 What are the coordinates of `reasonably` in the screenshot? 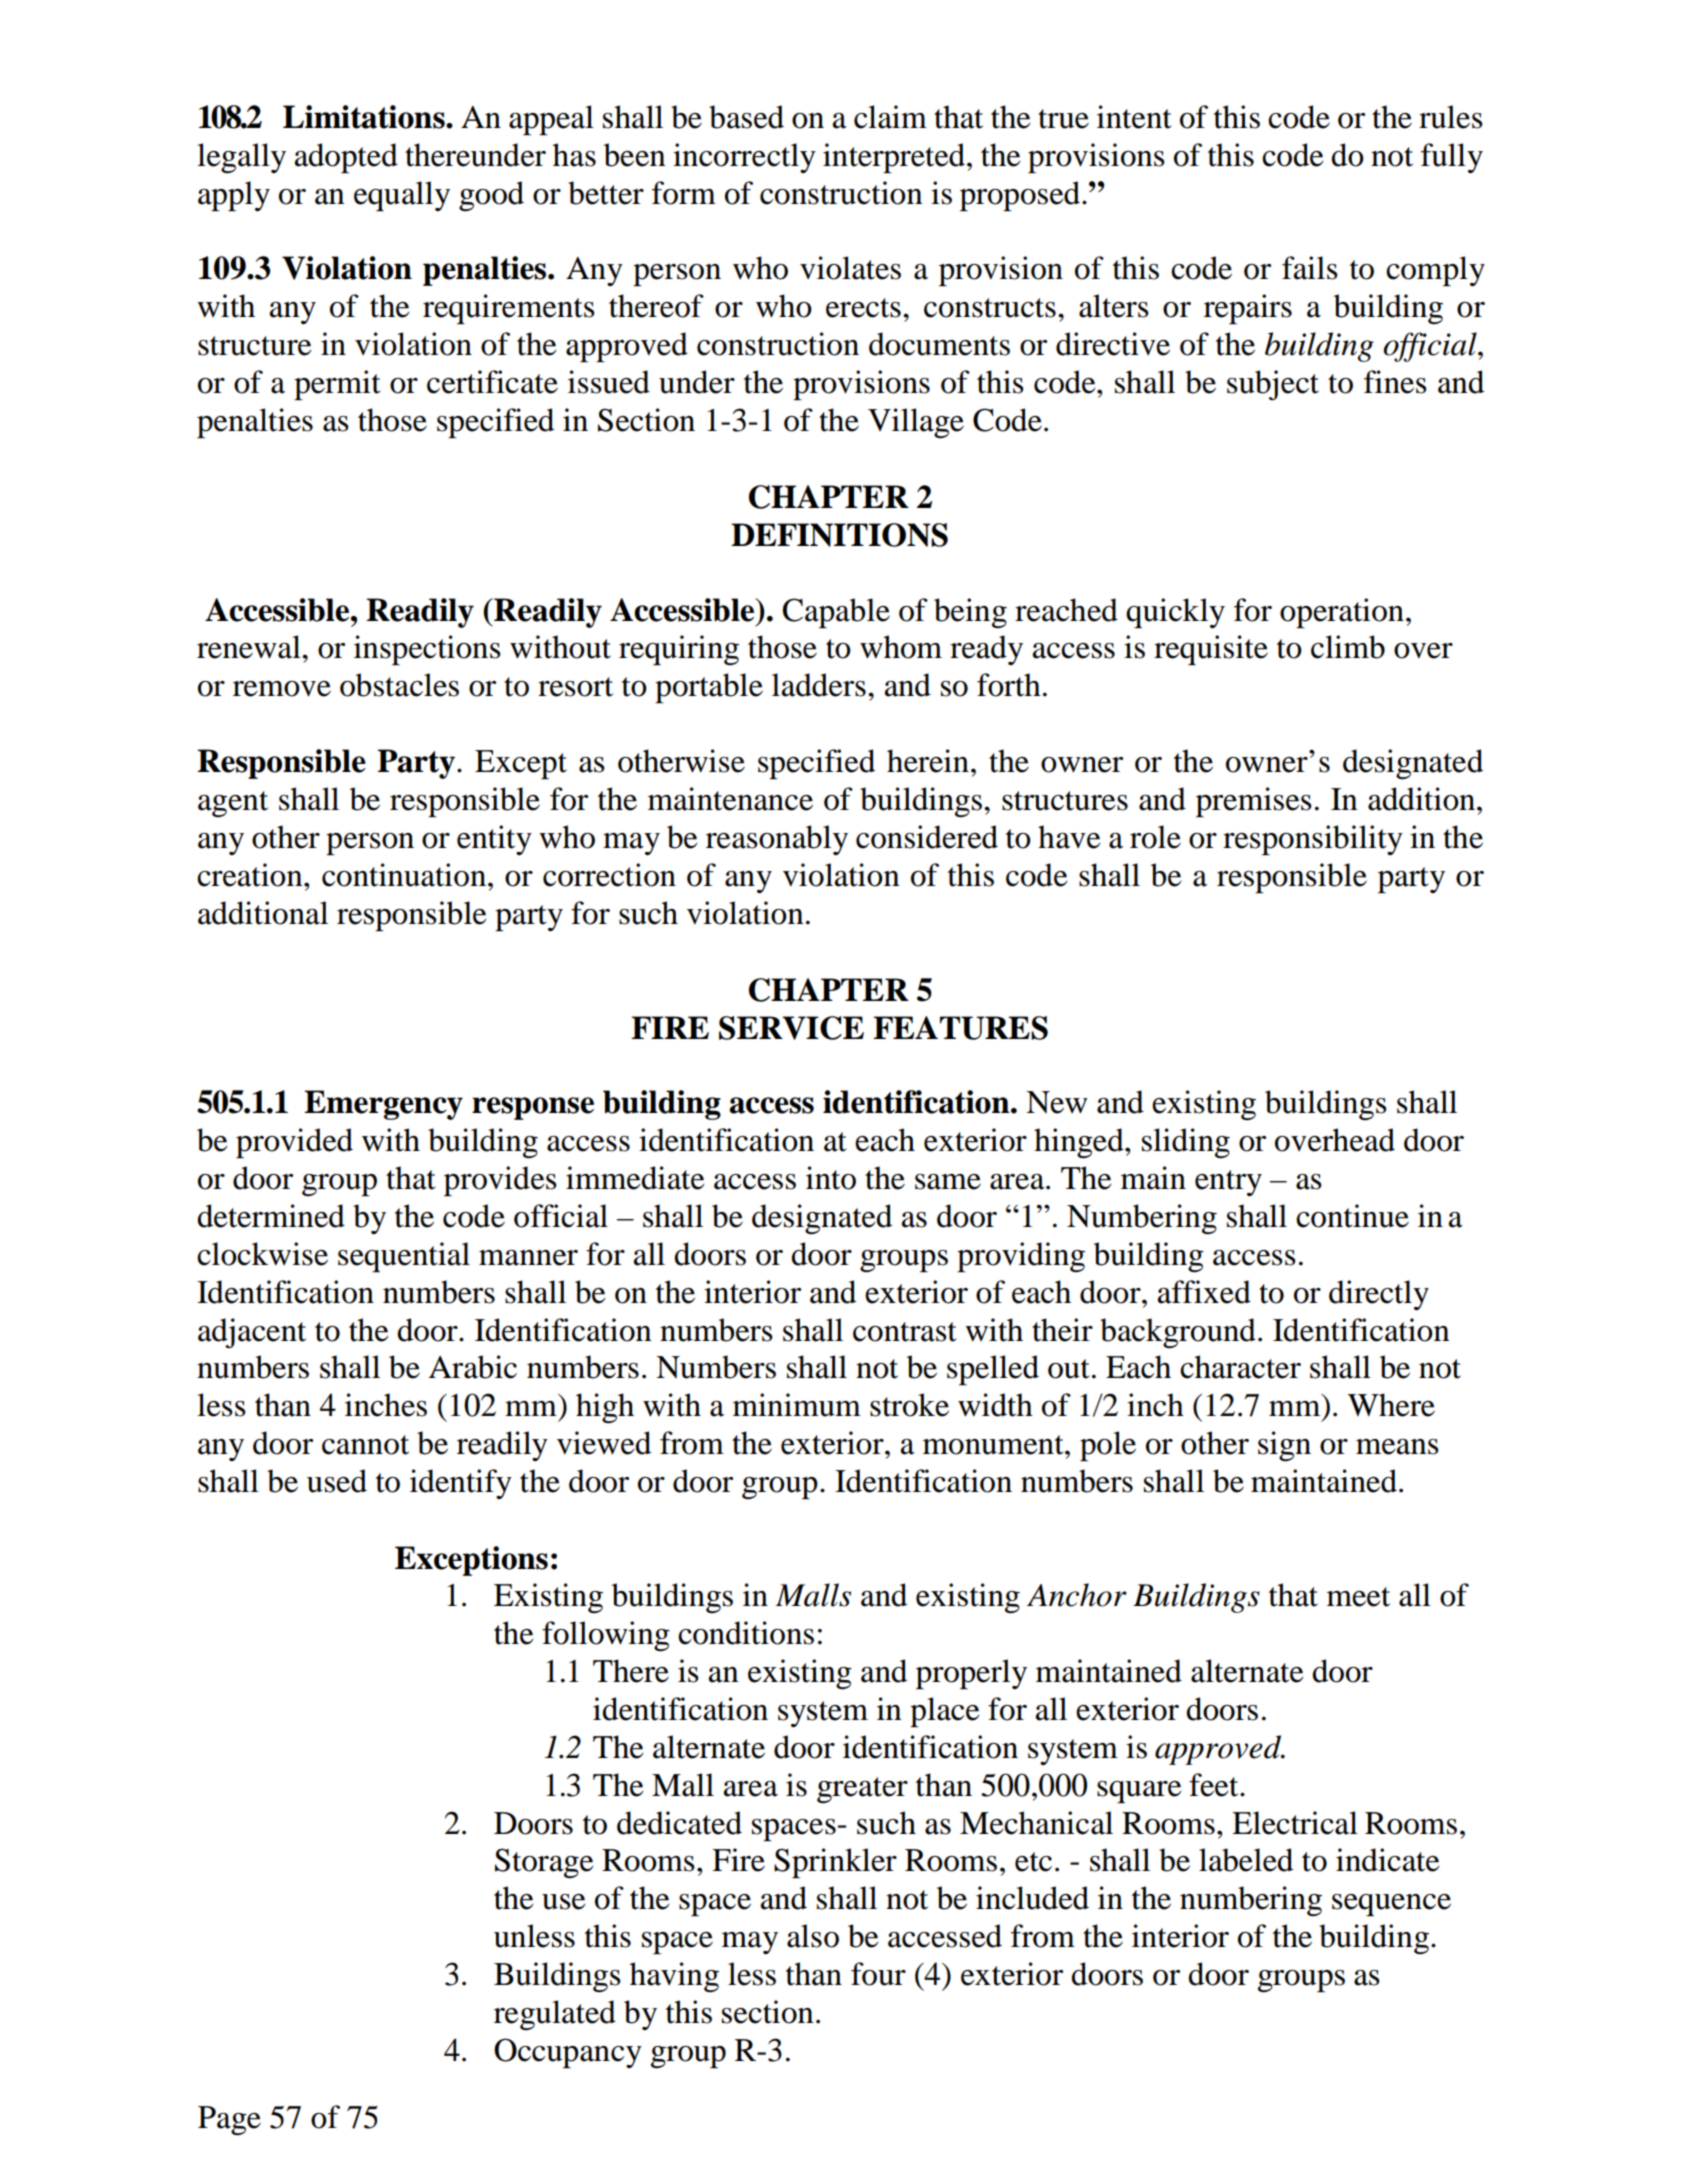 It's located at (777, 840).
